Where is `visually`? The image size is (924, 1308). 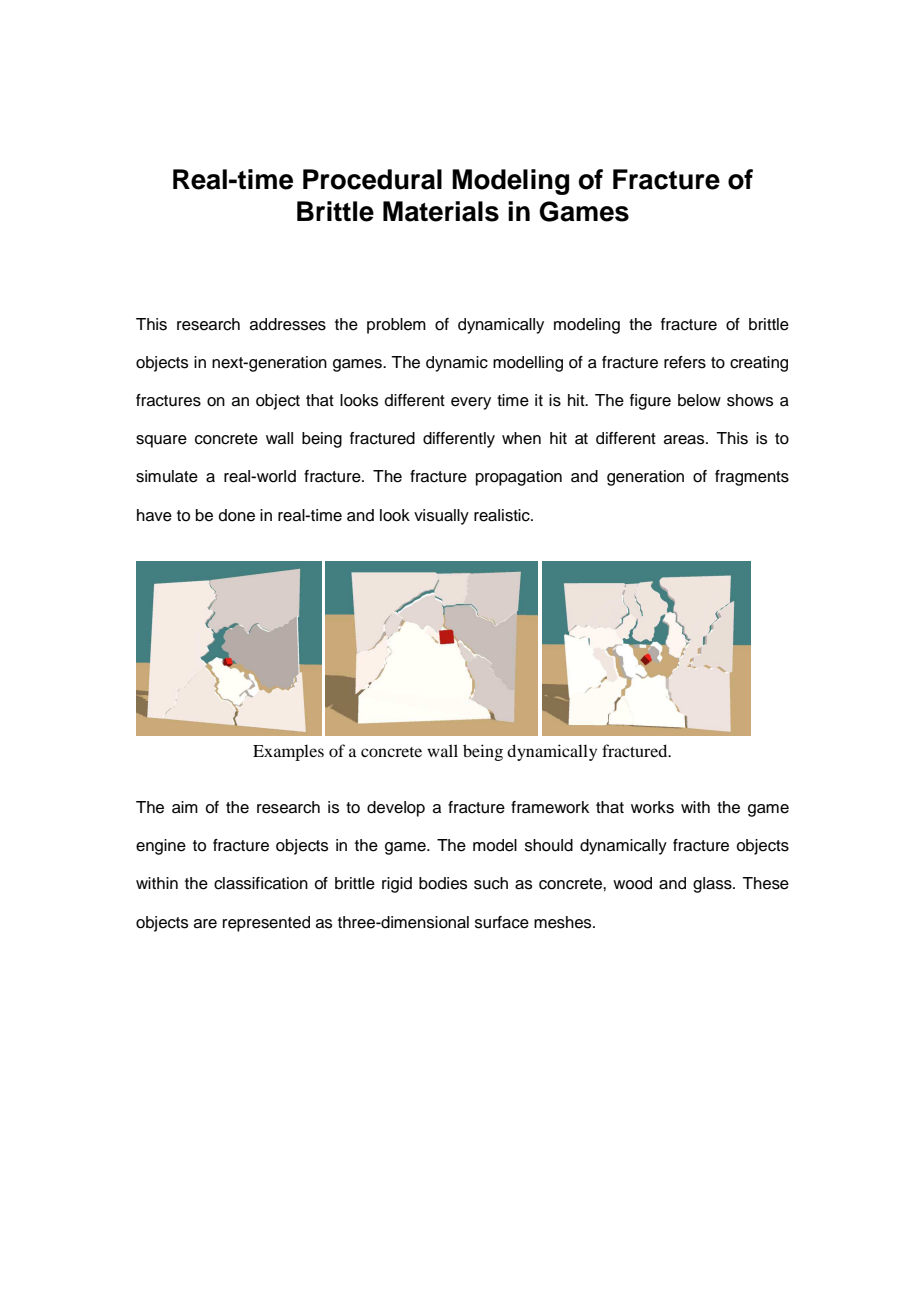 visually is located at coordinates (441, 517).
